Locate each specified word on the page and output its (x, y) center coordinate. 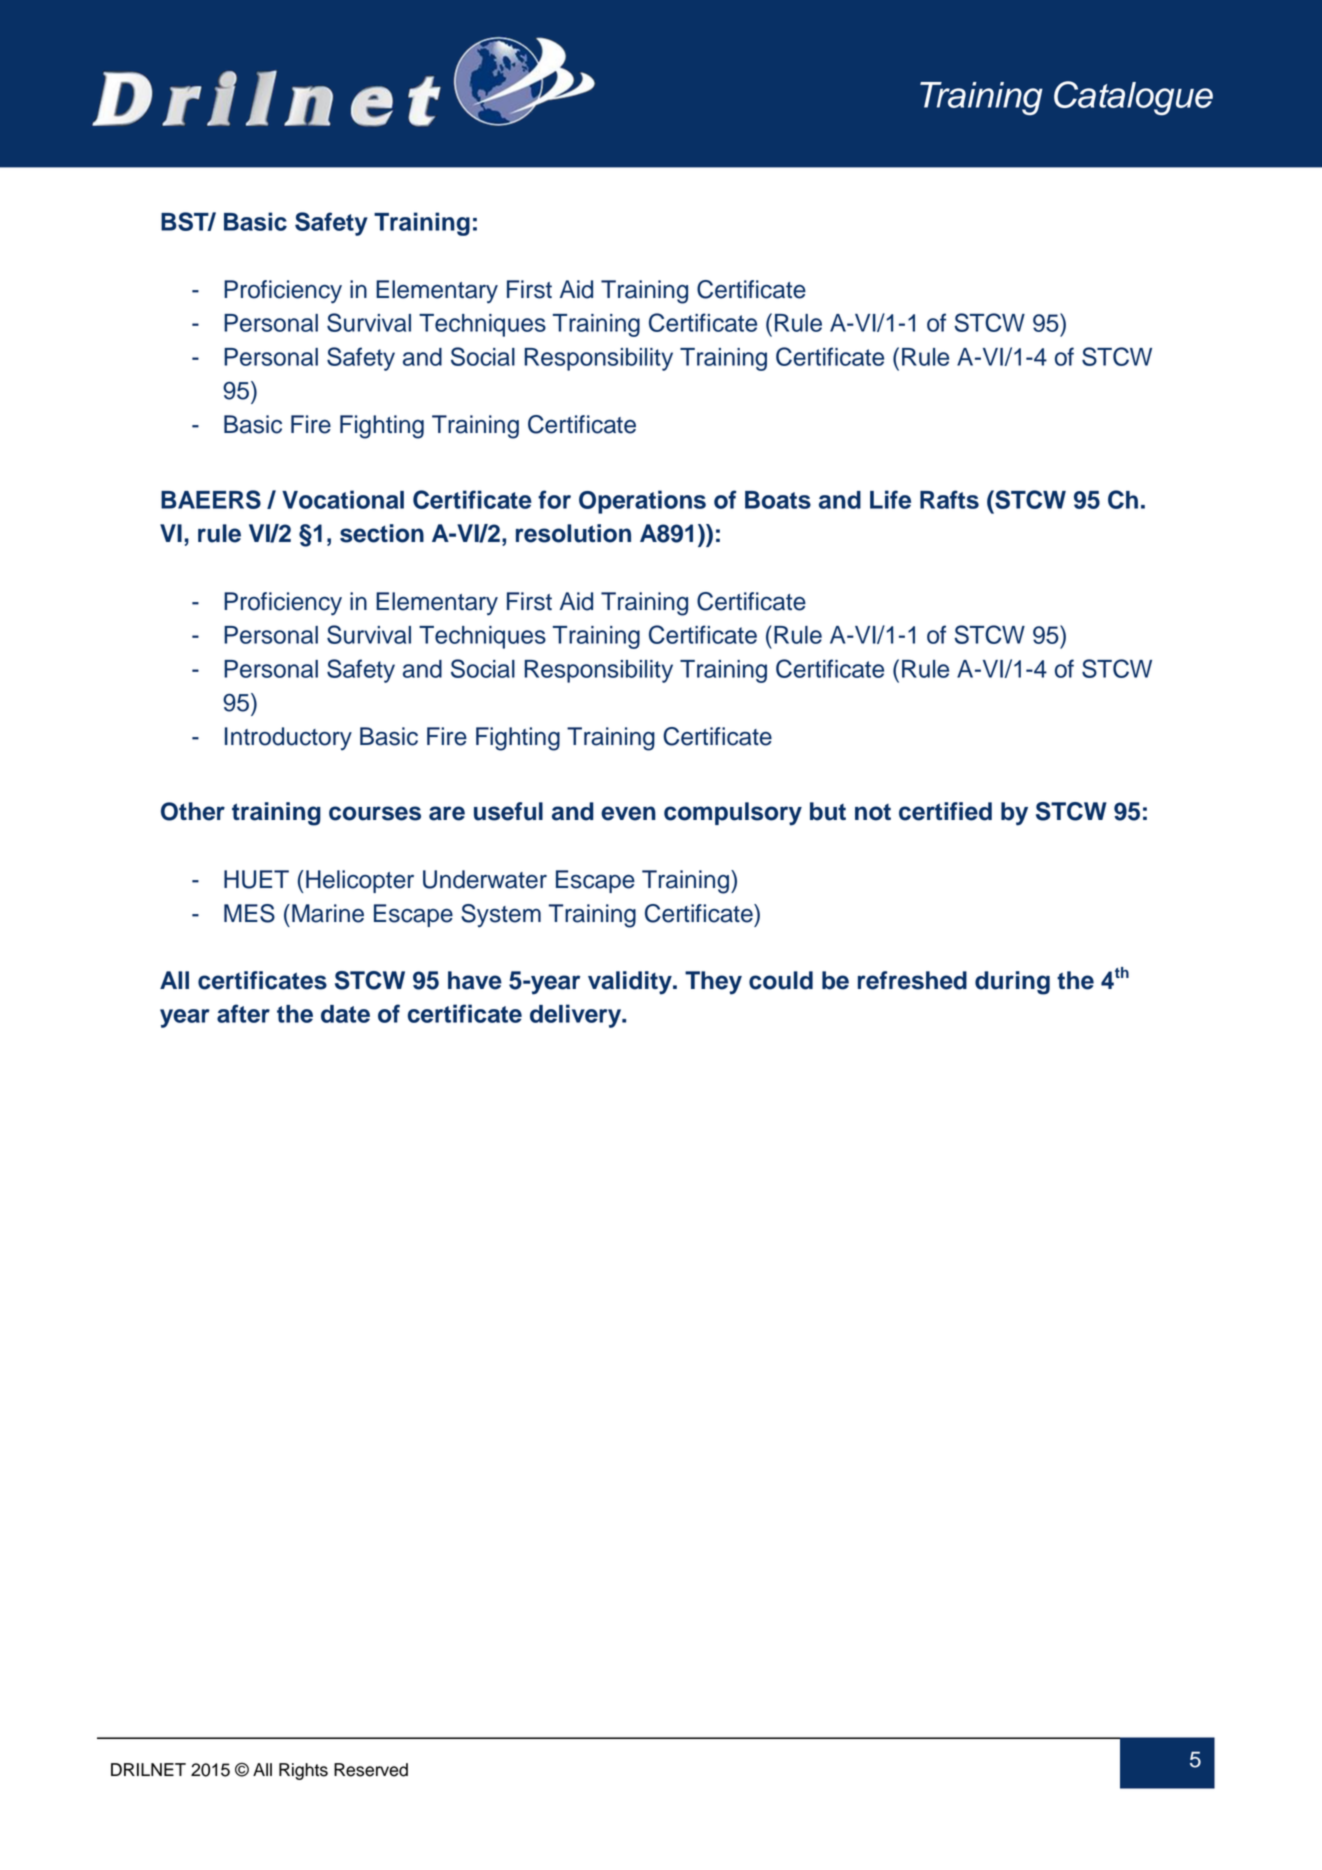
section (382, 533)
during (1012, 983)
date (345, 1014)
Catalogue (1133, 98)
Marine (328, 913)
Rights (303, 1771)
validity (631, 983)
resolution (573, 533)
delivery (577, 1016)
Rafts (949, 499)
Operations (642, 502)
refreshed (912, 980)
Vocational (343, 499)
